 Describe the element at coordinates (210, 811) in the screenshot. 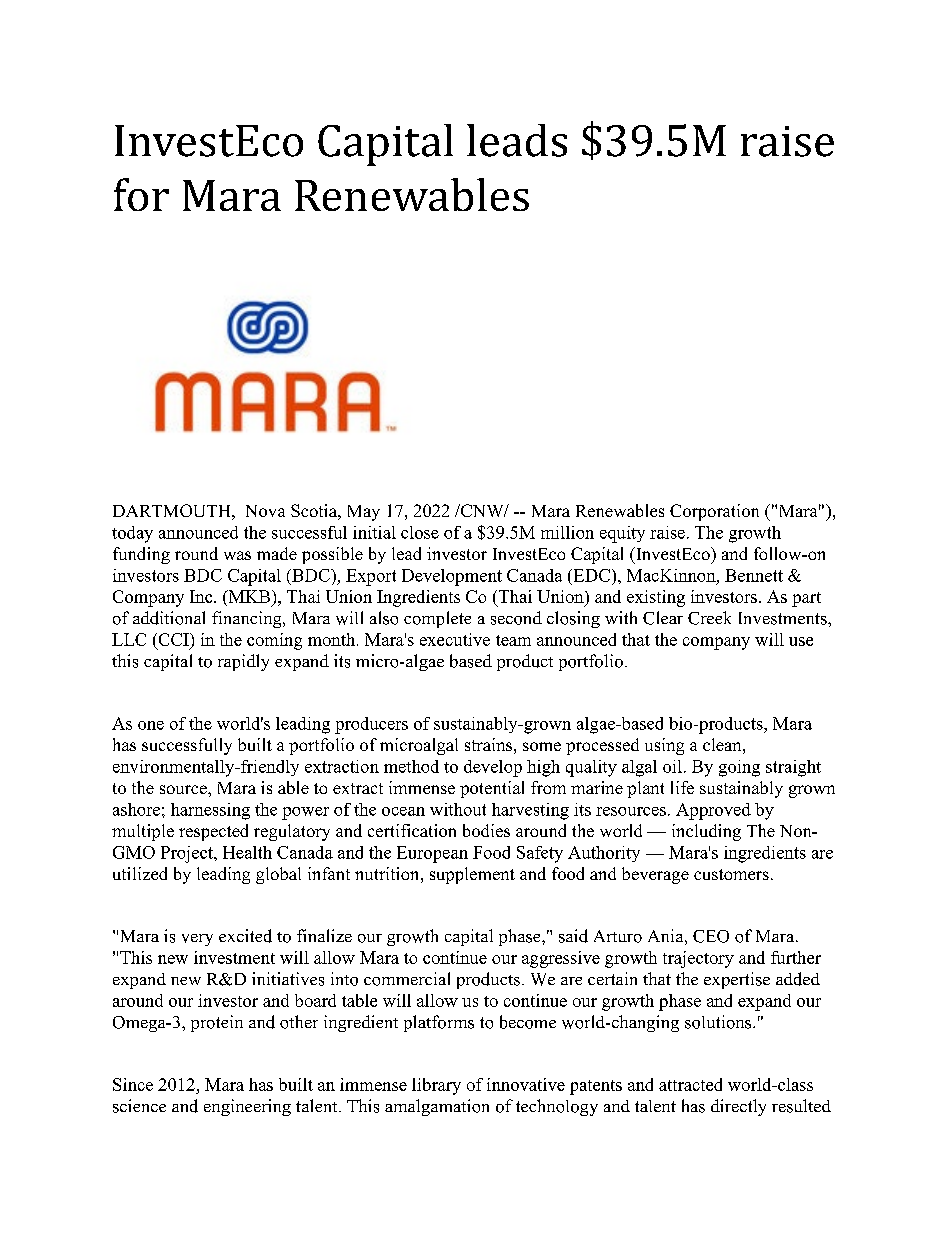

I see `harnessing` at that location.
